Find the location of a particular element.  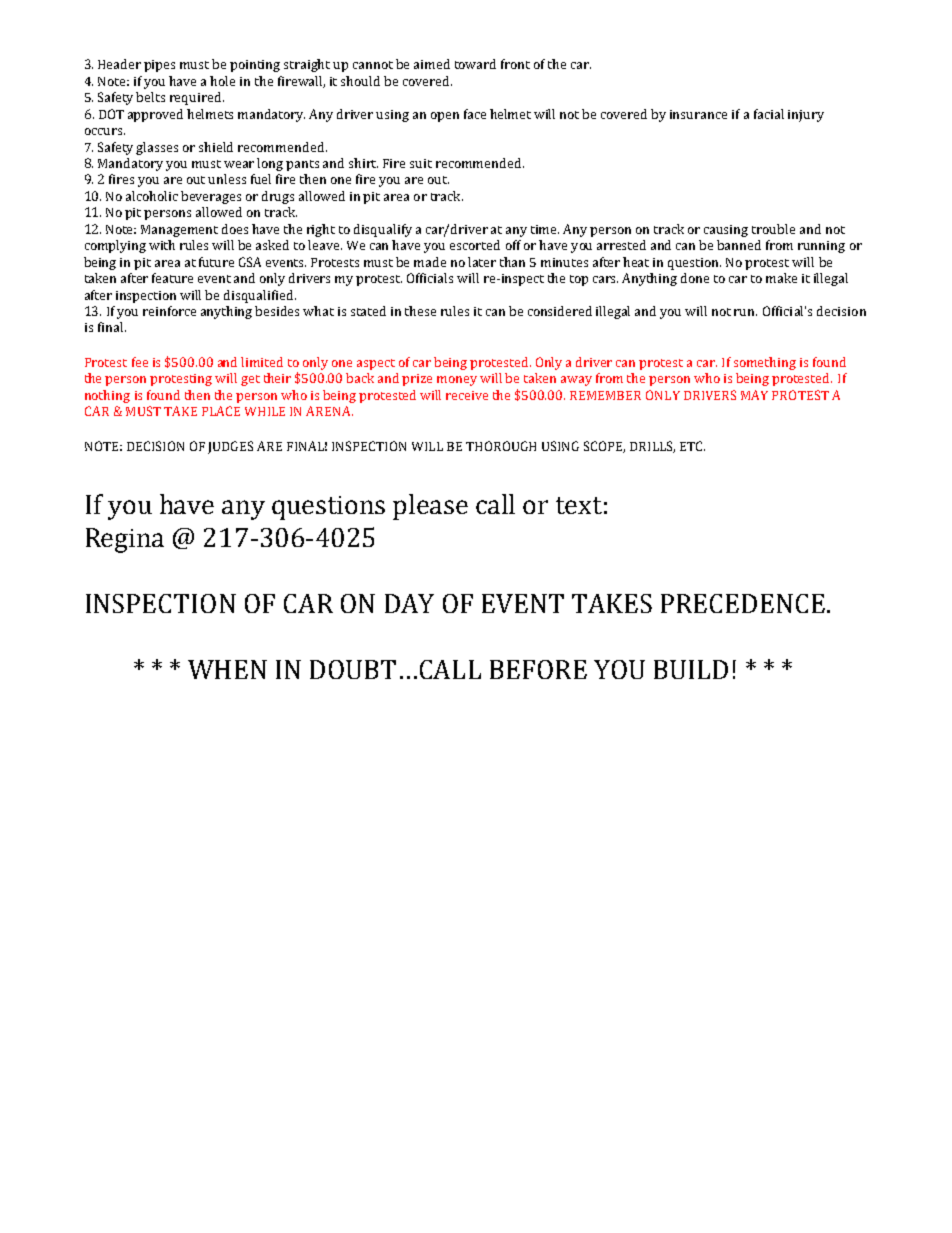

fee is located at coordinates (140, 362).
